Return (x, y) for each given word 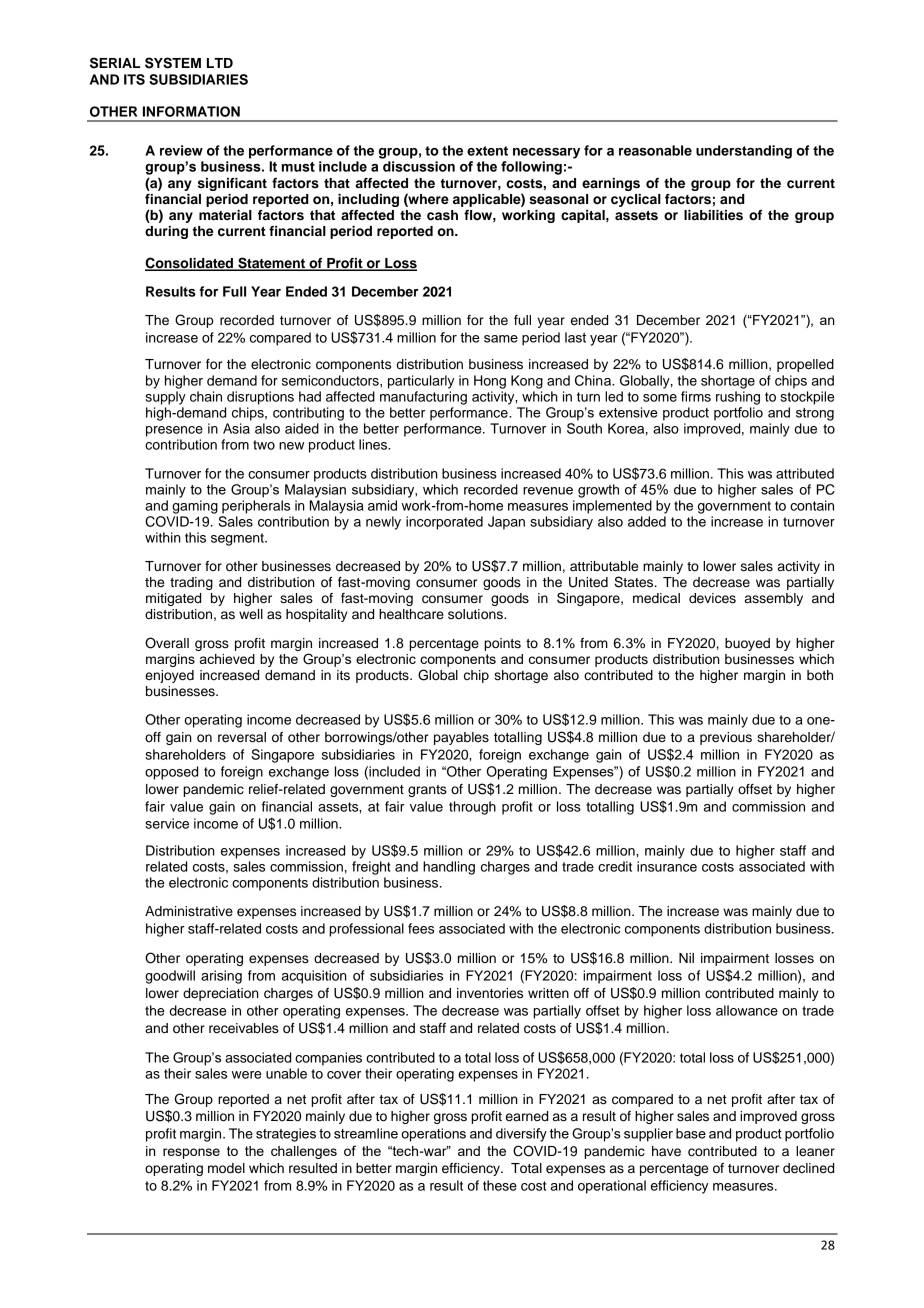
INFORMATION (191, 111)
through (472, 808)
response (191, 1153)
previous (726, 738)
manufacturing (423, 398)
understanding (744, 152)
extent (487, 151)
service (167, 823)
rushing (738, 398)
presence (174, 431)
